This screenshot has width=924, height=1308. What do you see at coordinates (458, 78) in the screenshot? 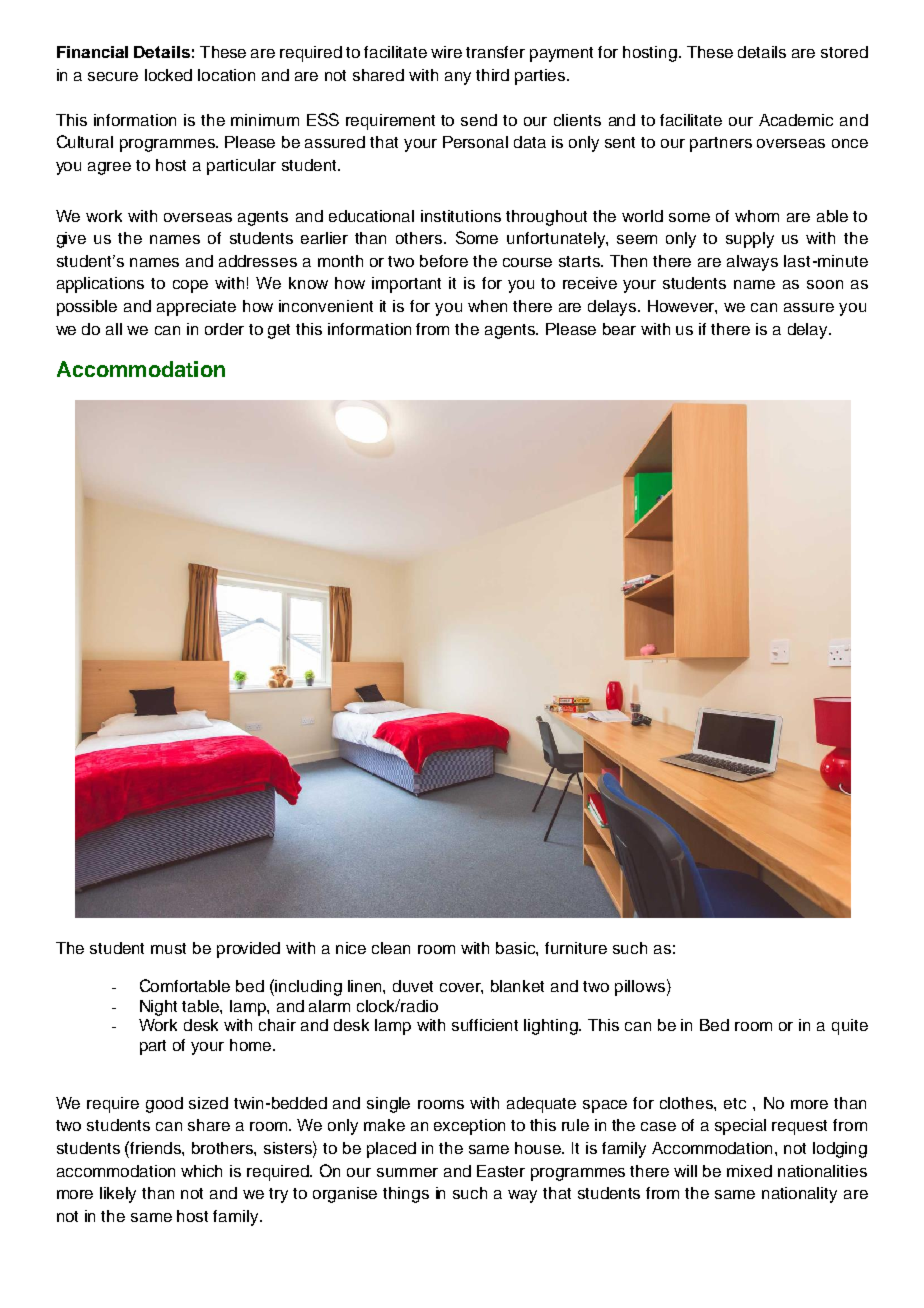
I see `any` at bounding box center [458, 78].
